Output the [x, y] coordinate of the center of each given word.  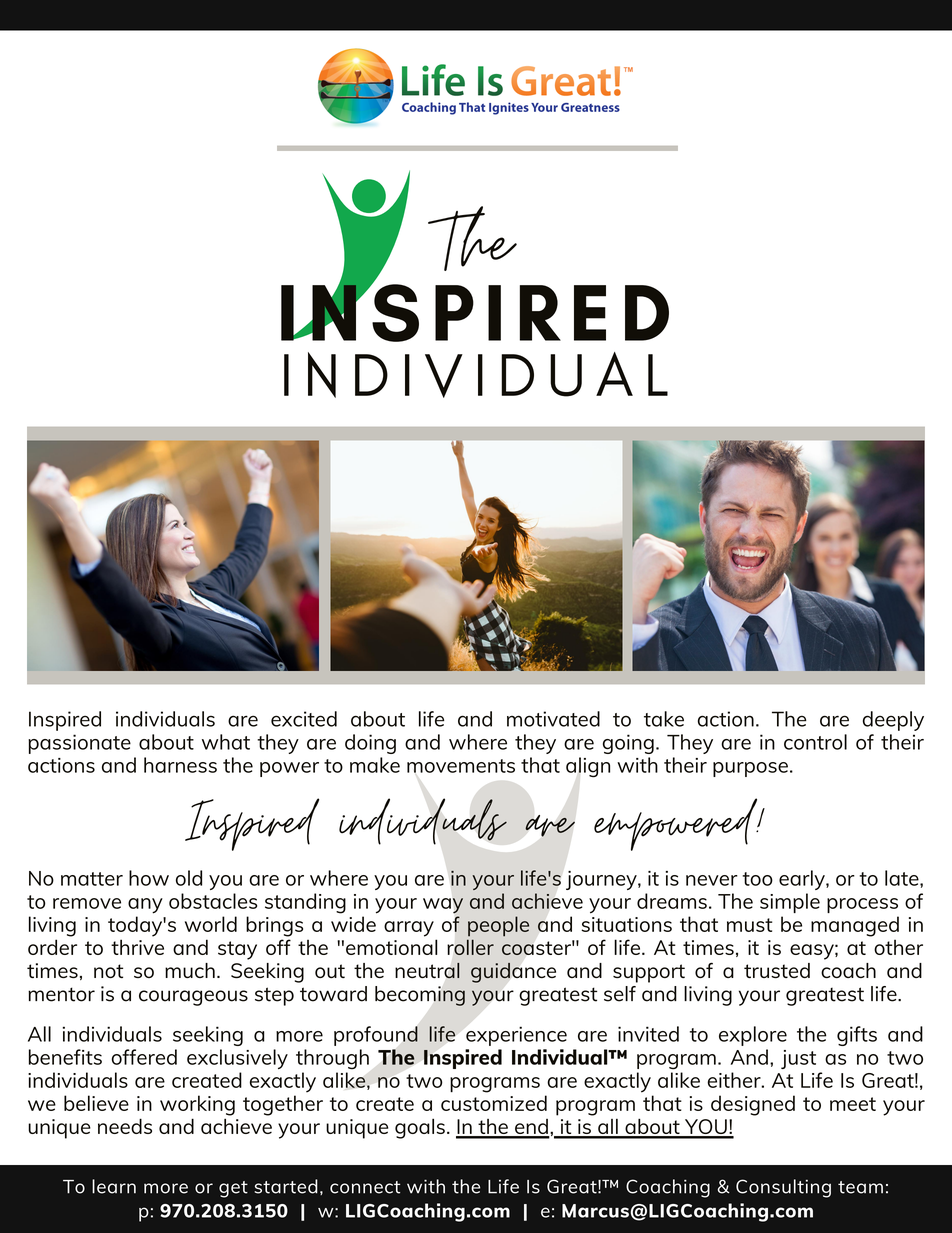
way [443, 906]
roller [471, 947]
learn [114, 1186]
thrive [137, 947]
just [798, 1059]
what [226, 742]
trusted [777, 970]
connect [365, 1187]
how [149, 878]
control [815, 742]
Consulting [783, 1188]
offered [144, 1057]
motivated [553, 719]
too [757, 879]
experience [516, 1036]
